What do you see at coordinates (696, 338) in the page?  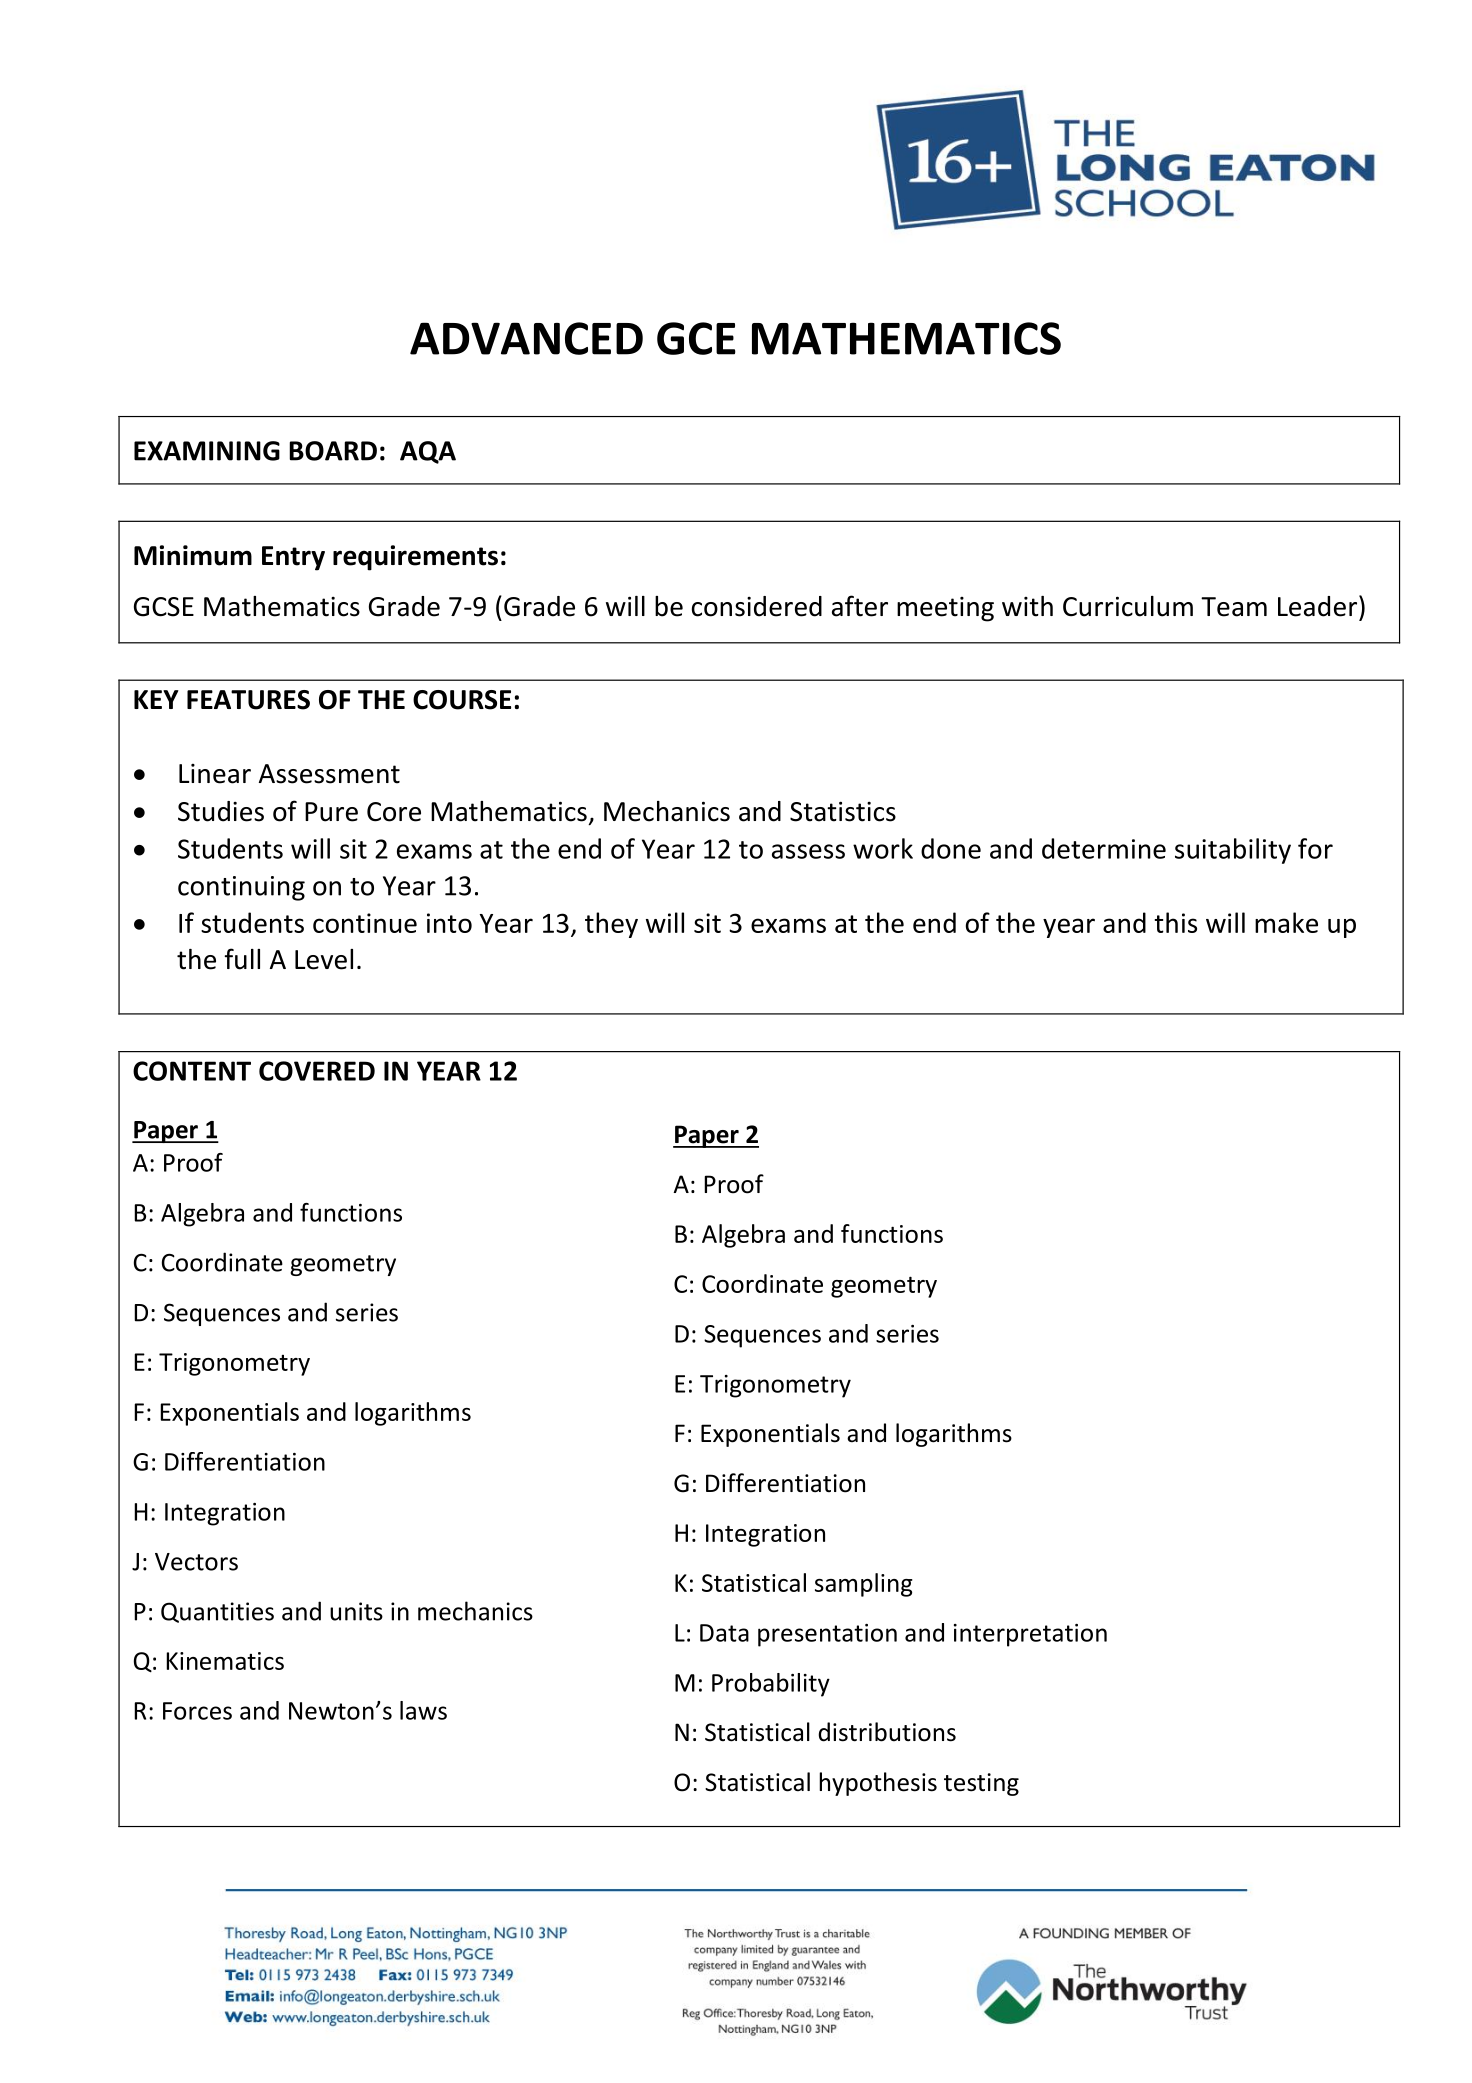 I see `GCE` at bounding box center [696, 338].
